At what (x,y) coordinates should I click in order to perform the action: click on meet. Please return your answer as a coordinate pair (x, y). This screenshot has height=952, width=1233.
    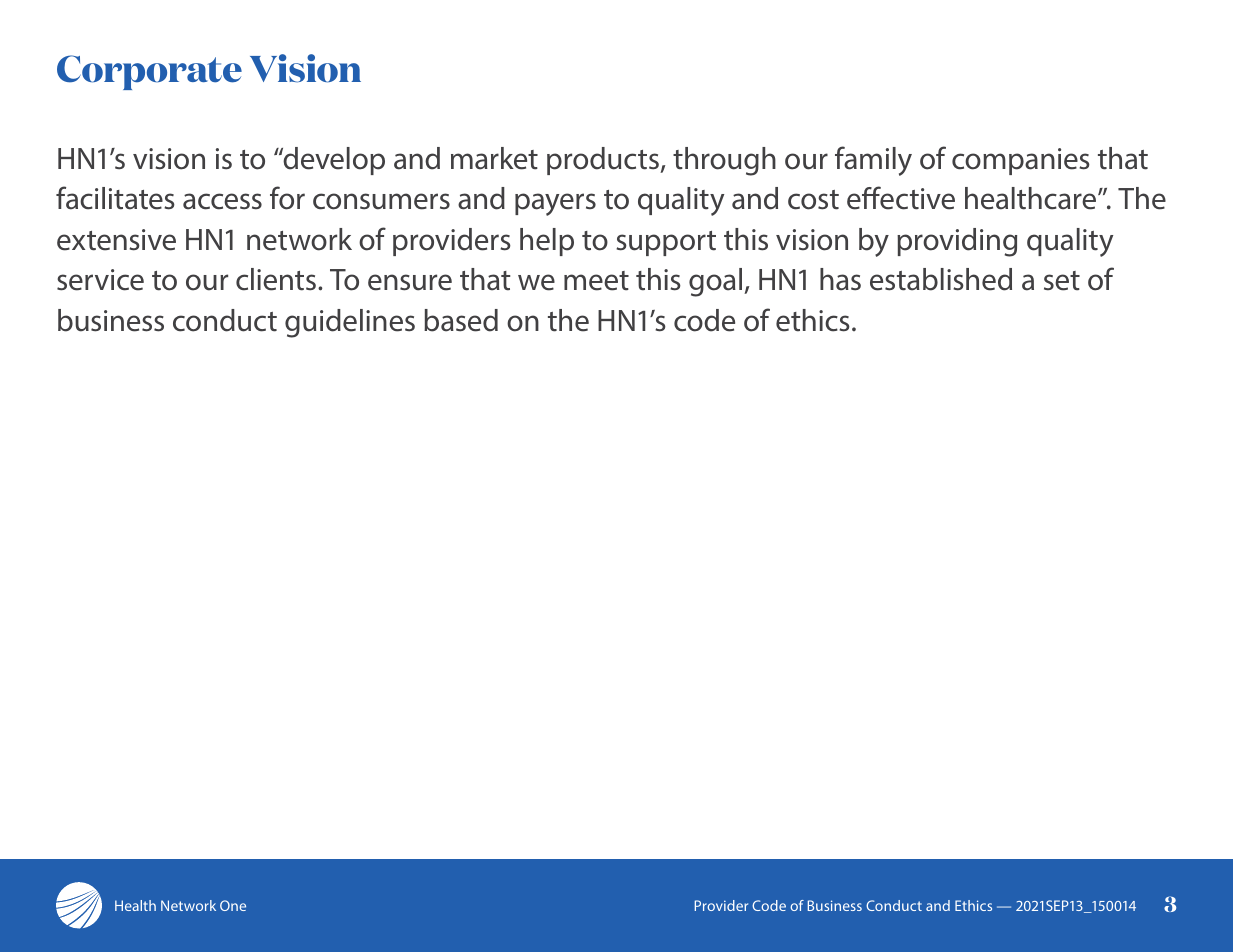
    Looking at the image, I should click on (596, 281).
